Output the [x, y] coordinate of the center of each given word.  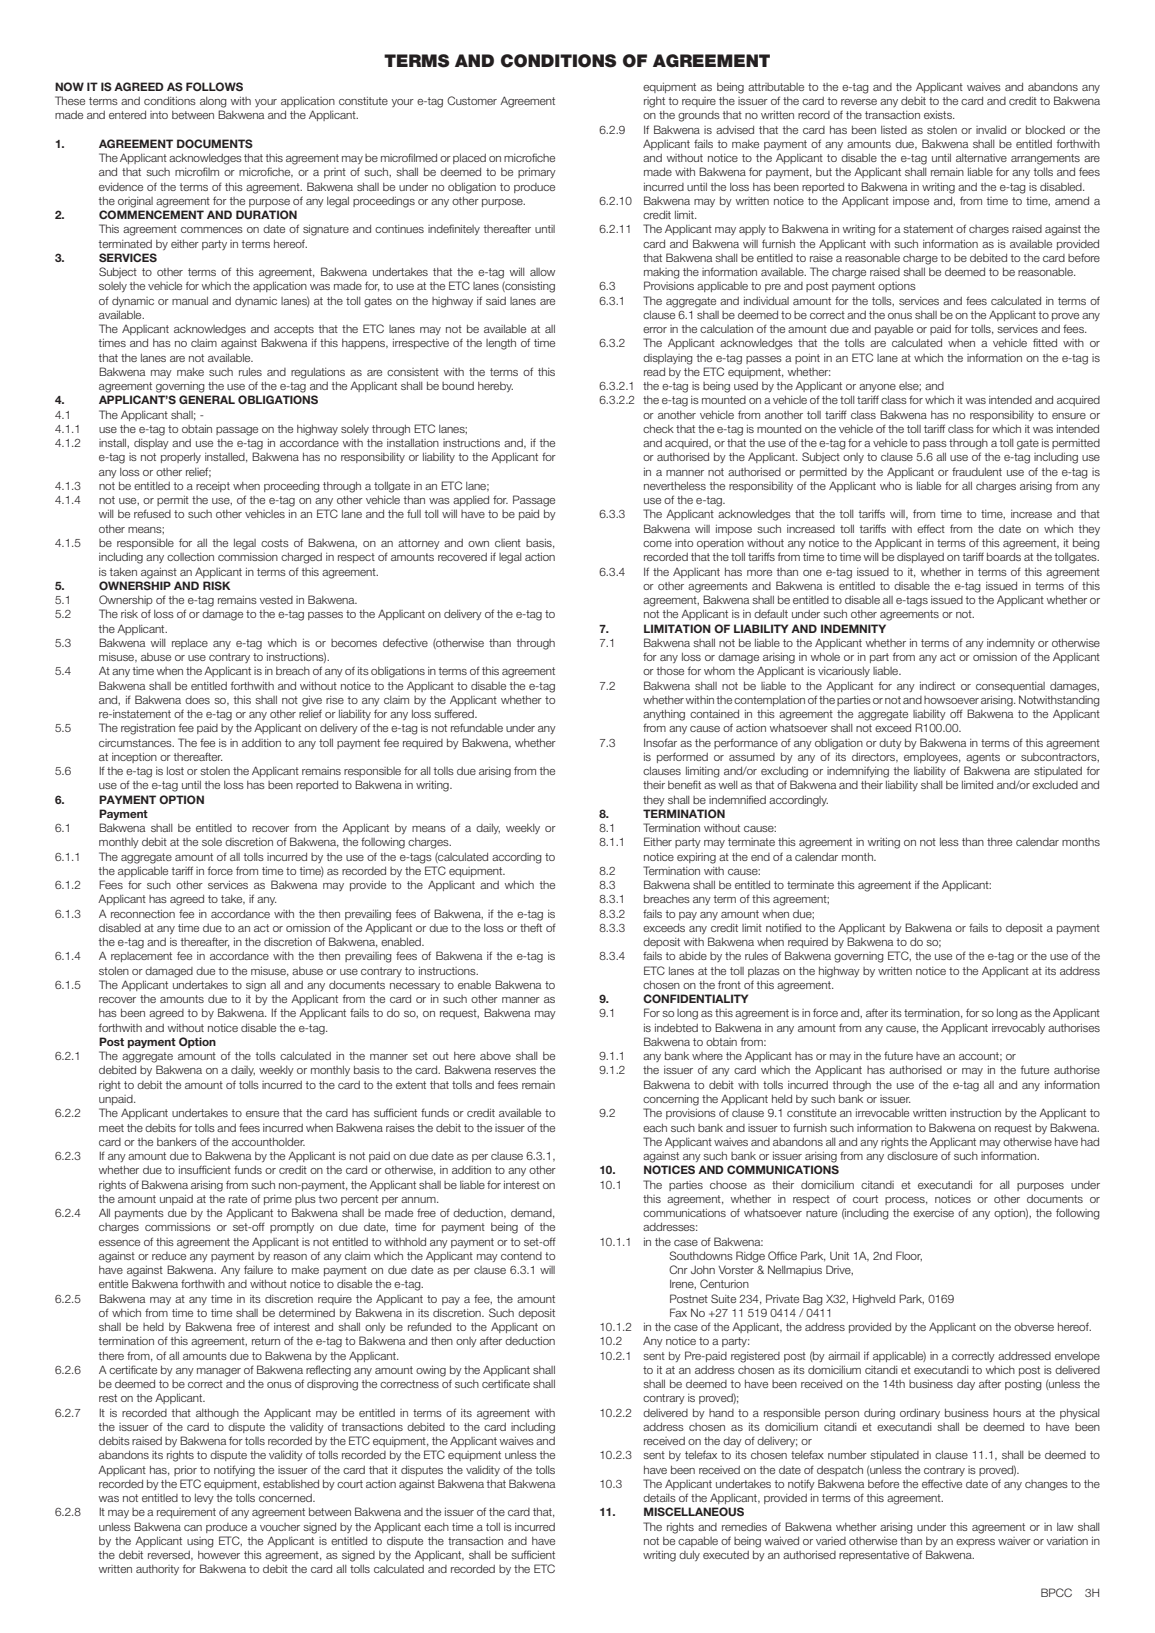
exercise [933, 1213]
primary [537, 173]
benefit [684, 784]
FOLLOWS [214, 86]
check [658, 429]
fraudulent [977, 471]
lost [175, 771]
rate [238, 1199]
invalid [991, 130]
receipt [213, 487]
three [999, 842]
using [200, 1542]
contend [521, 1256]
